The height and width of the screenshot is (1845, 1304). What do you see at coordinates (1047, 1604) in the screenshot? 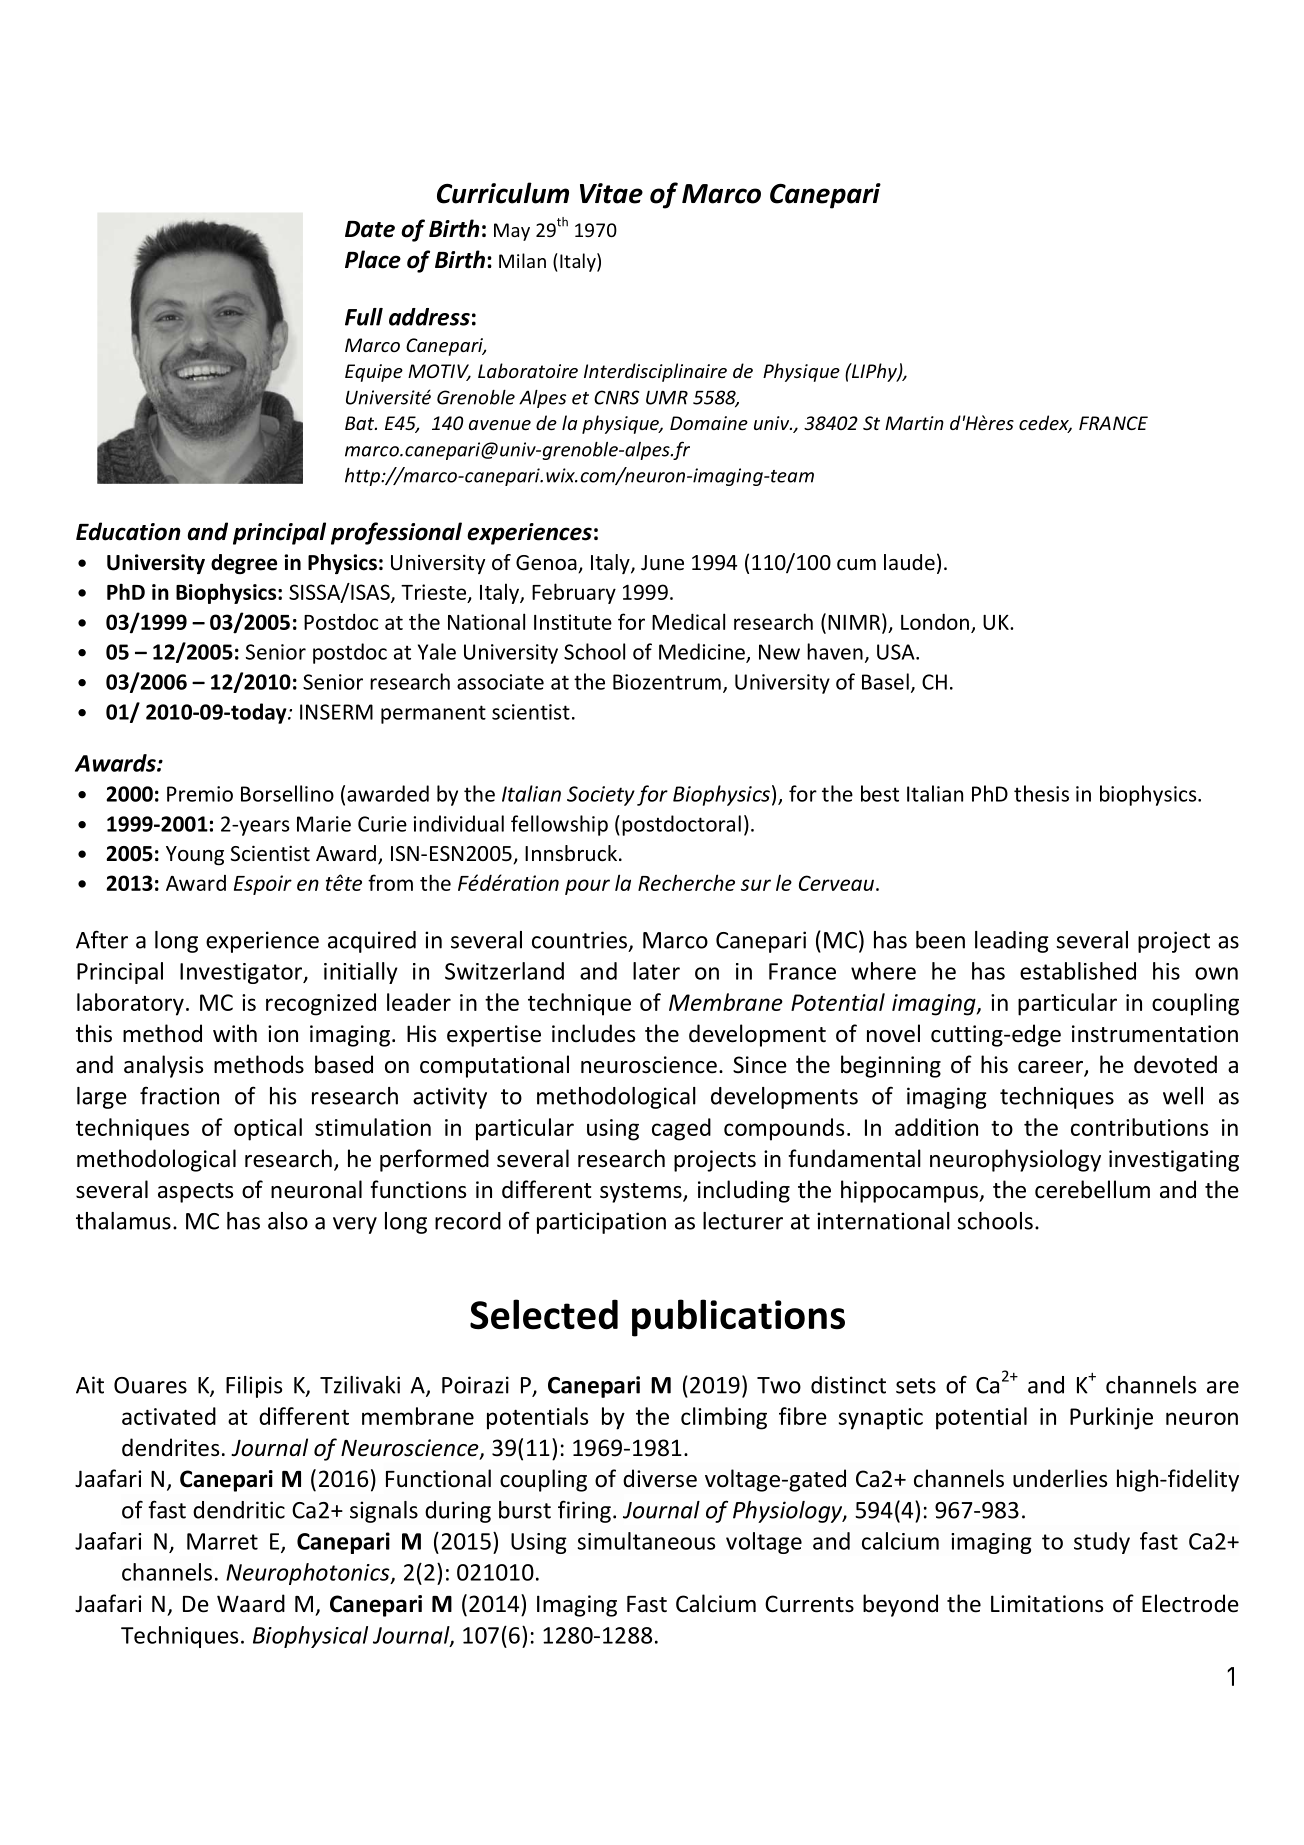
I see `Limitations` at bounding box center [1047, 1604].
